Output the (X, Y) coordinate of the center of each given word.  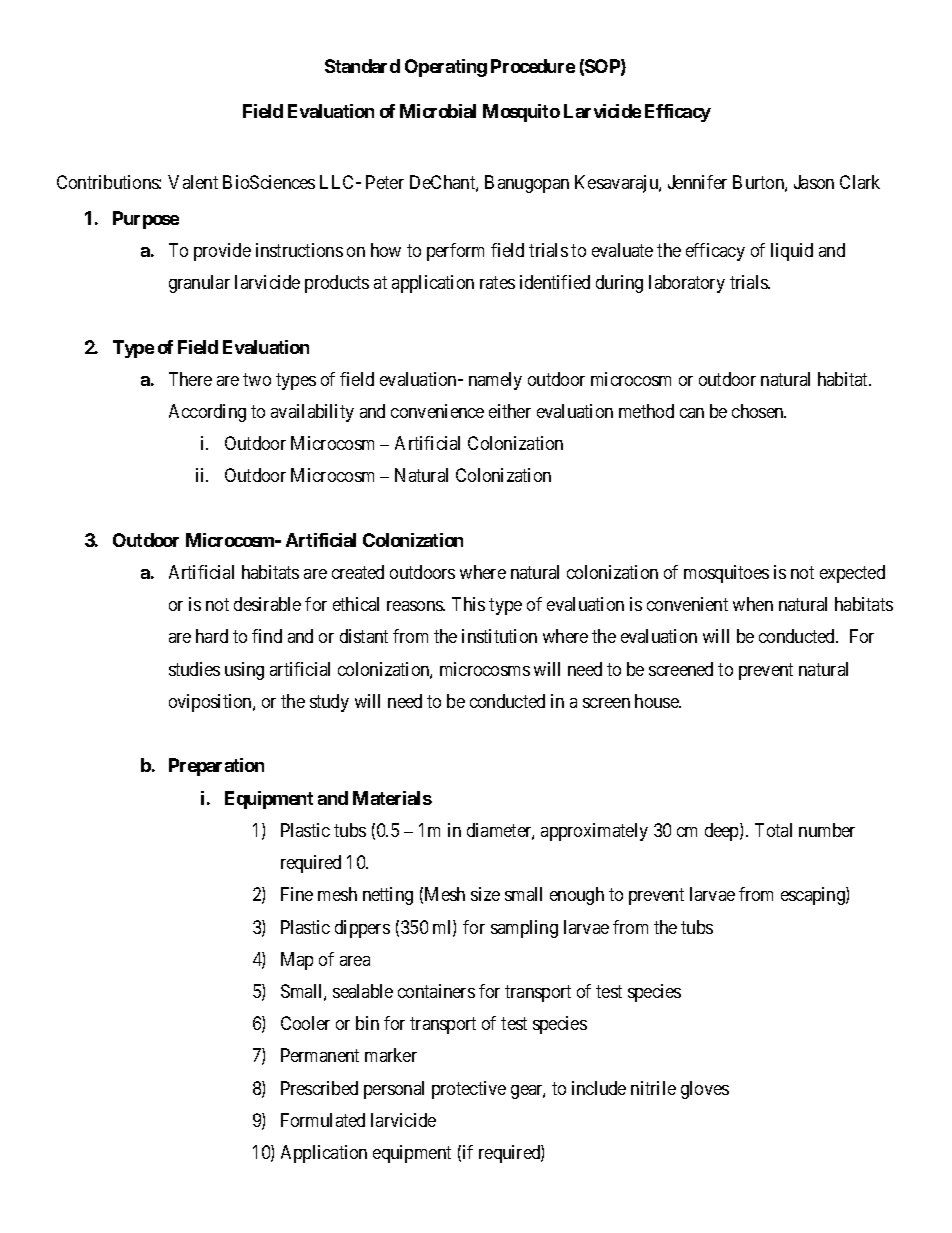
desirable (267, 604)
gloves (705, 1090)
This (468, 604)
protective (469, 1090)
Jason (814, 182)
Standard (362, 66)
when (753, 604)
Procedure (533, 66)
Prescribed (319, 1088)
